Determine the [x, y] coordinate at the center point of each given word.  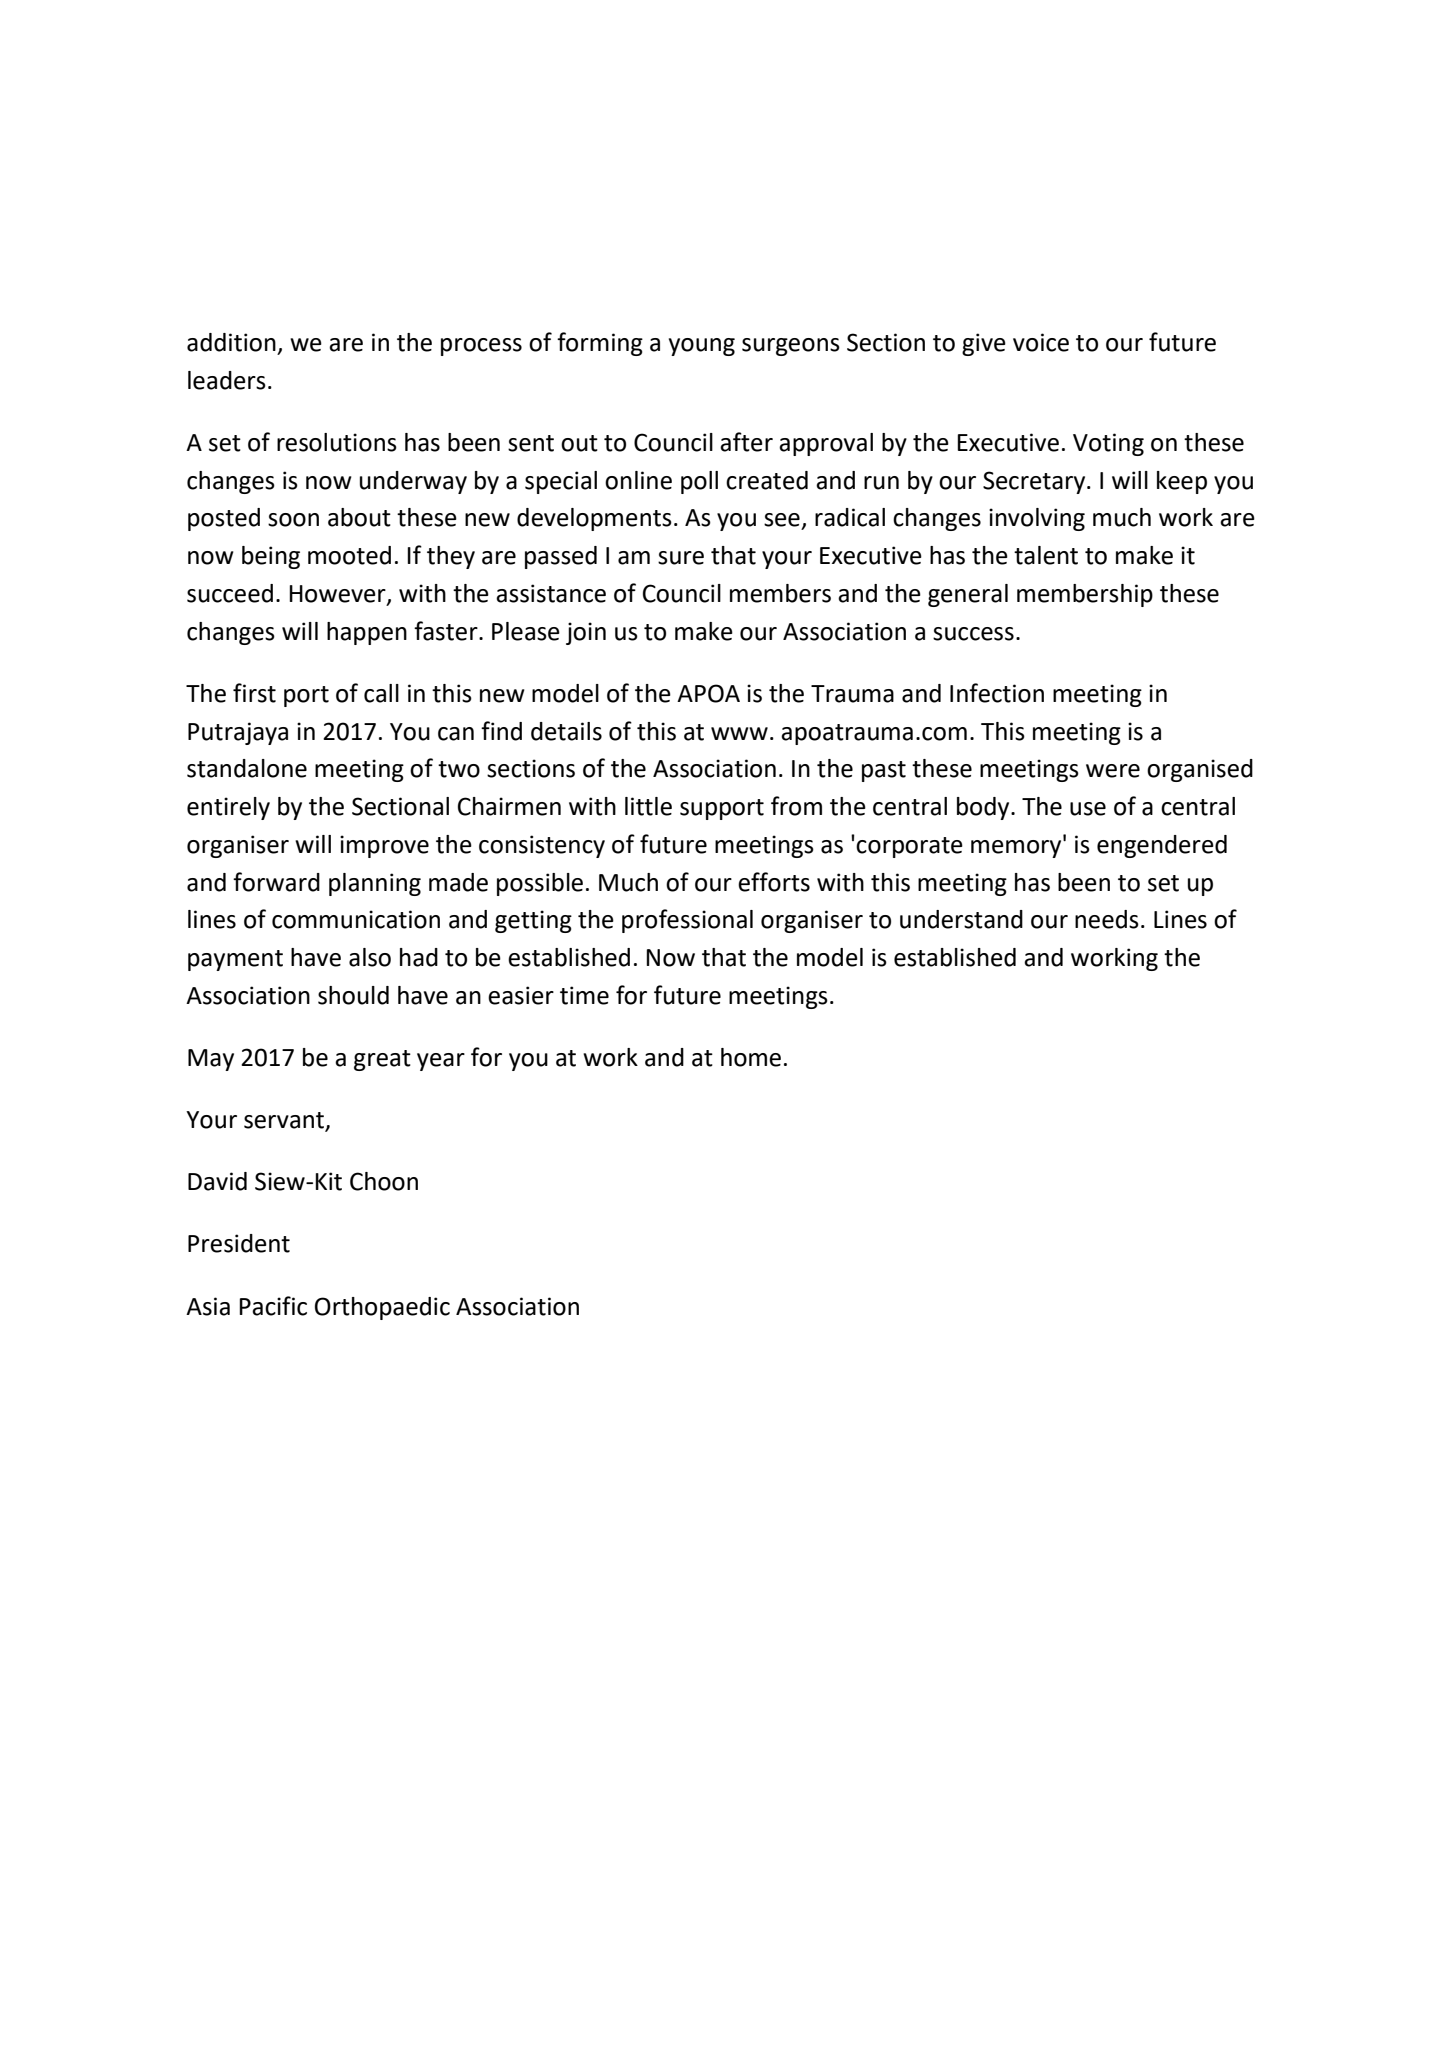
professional [687, 921]
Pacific [273, 1306]
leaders [227, 380]
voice [1041, 342]
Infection [997, 693]
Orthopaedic [382, 1308]
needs [1107, 919]
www [739, 733]
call [381, 693]
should [353, 995]
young [702, 347]
